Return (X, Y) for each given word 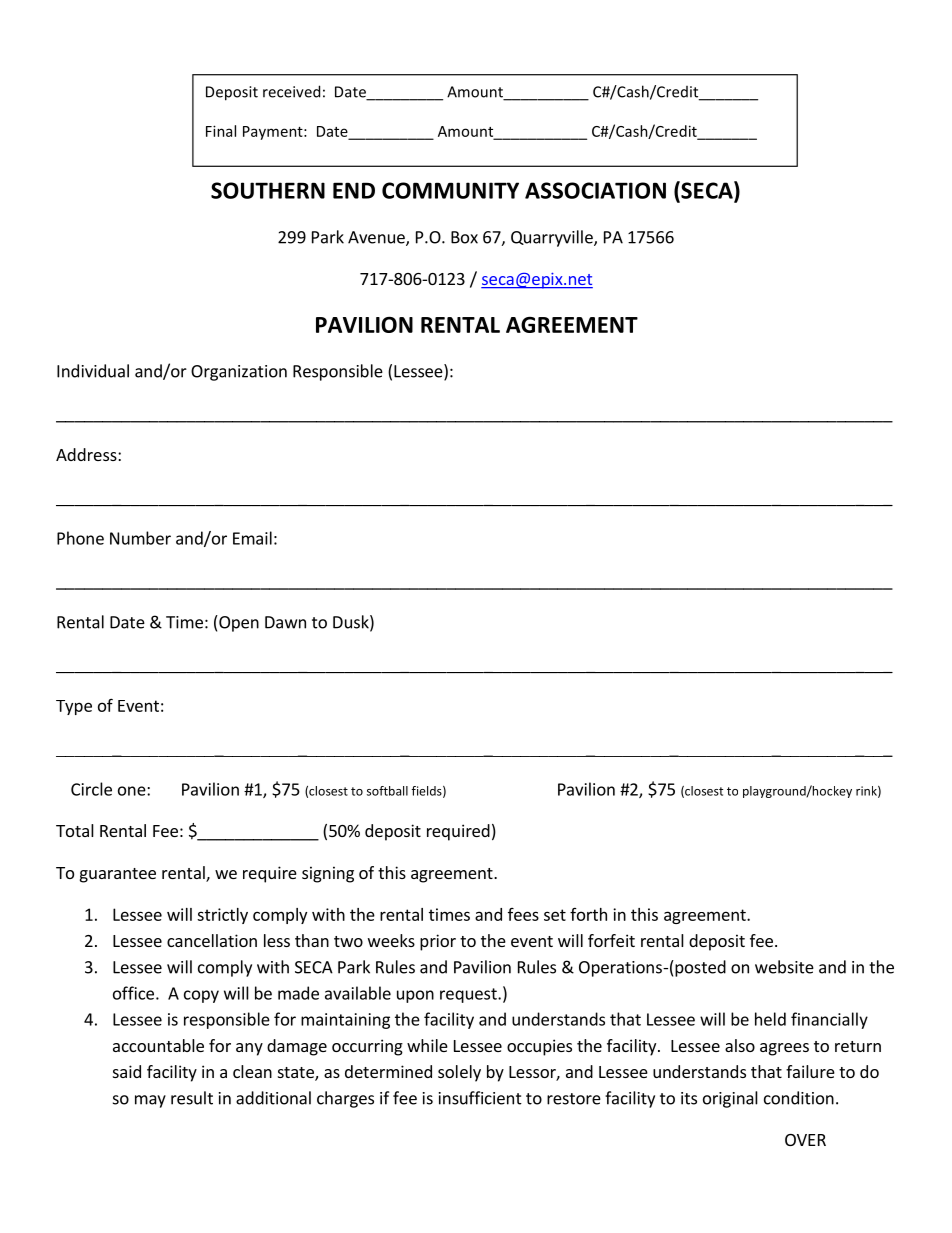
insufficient (480, 1098)
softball (387, 791)
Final (221, 131)
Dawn (285, 622)
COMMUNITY (450, 190)
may (150, 1101)
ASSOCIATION (595, 190)
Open (238, 623)
